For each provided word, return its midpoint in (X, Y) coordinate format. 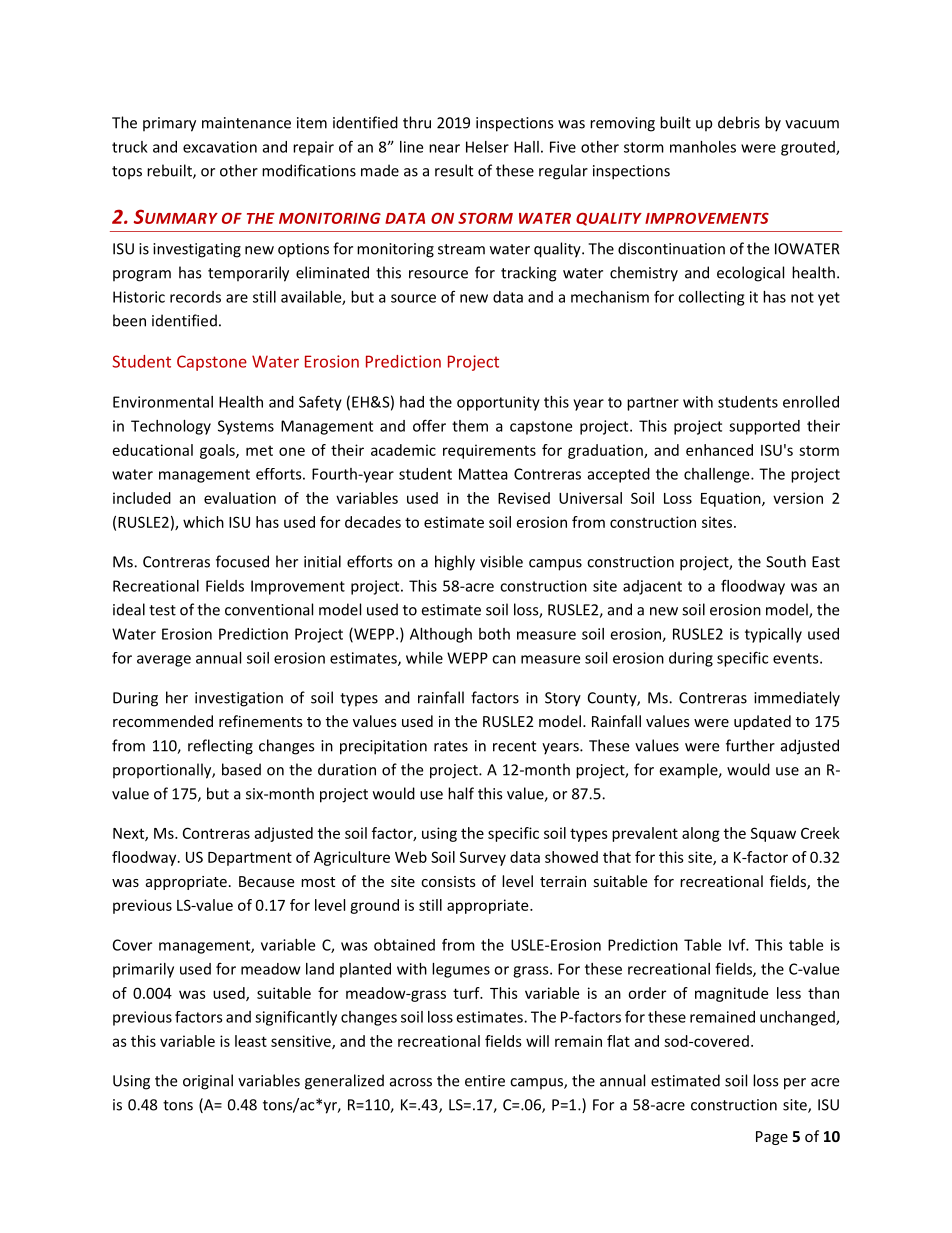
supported (764, 427)
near (444, 148)
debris (739, 122)
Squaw (773, 834)
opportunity (498, 403)
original (208, 1082)
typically (773, 635)
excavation (220, 147)
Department (250, 859)
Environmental (163, 402)
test (162, 610)
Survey (483, 858)
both (494, 634)
